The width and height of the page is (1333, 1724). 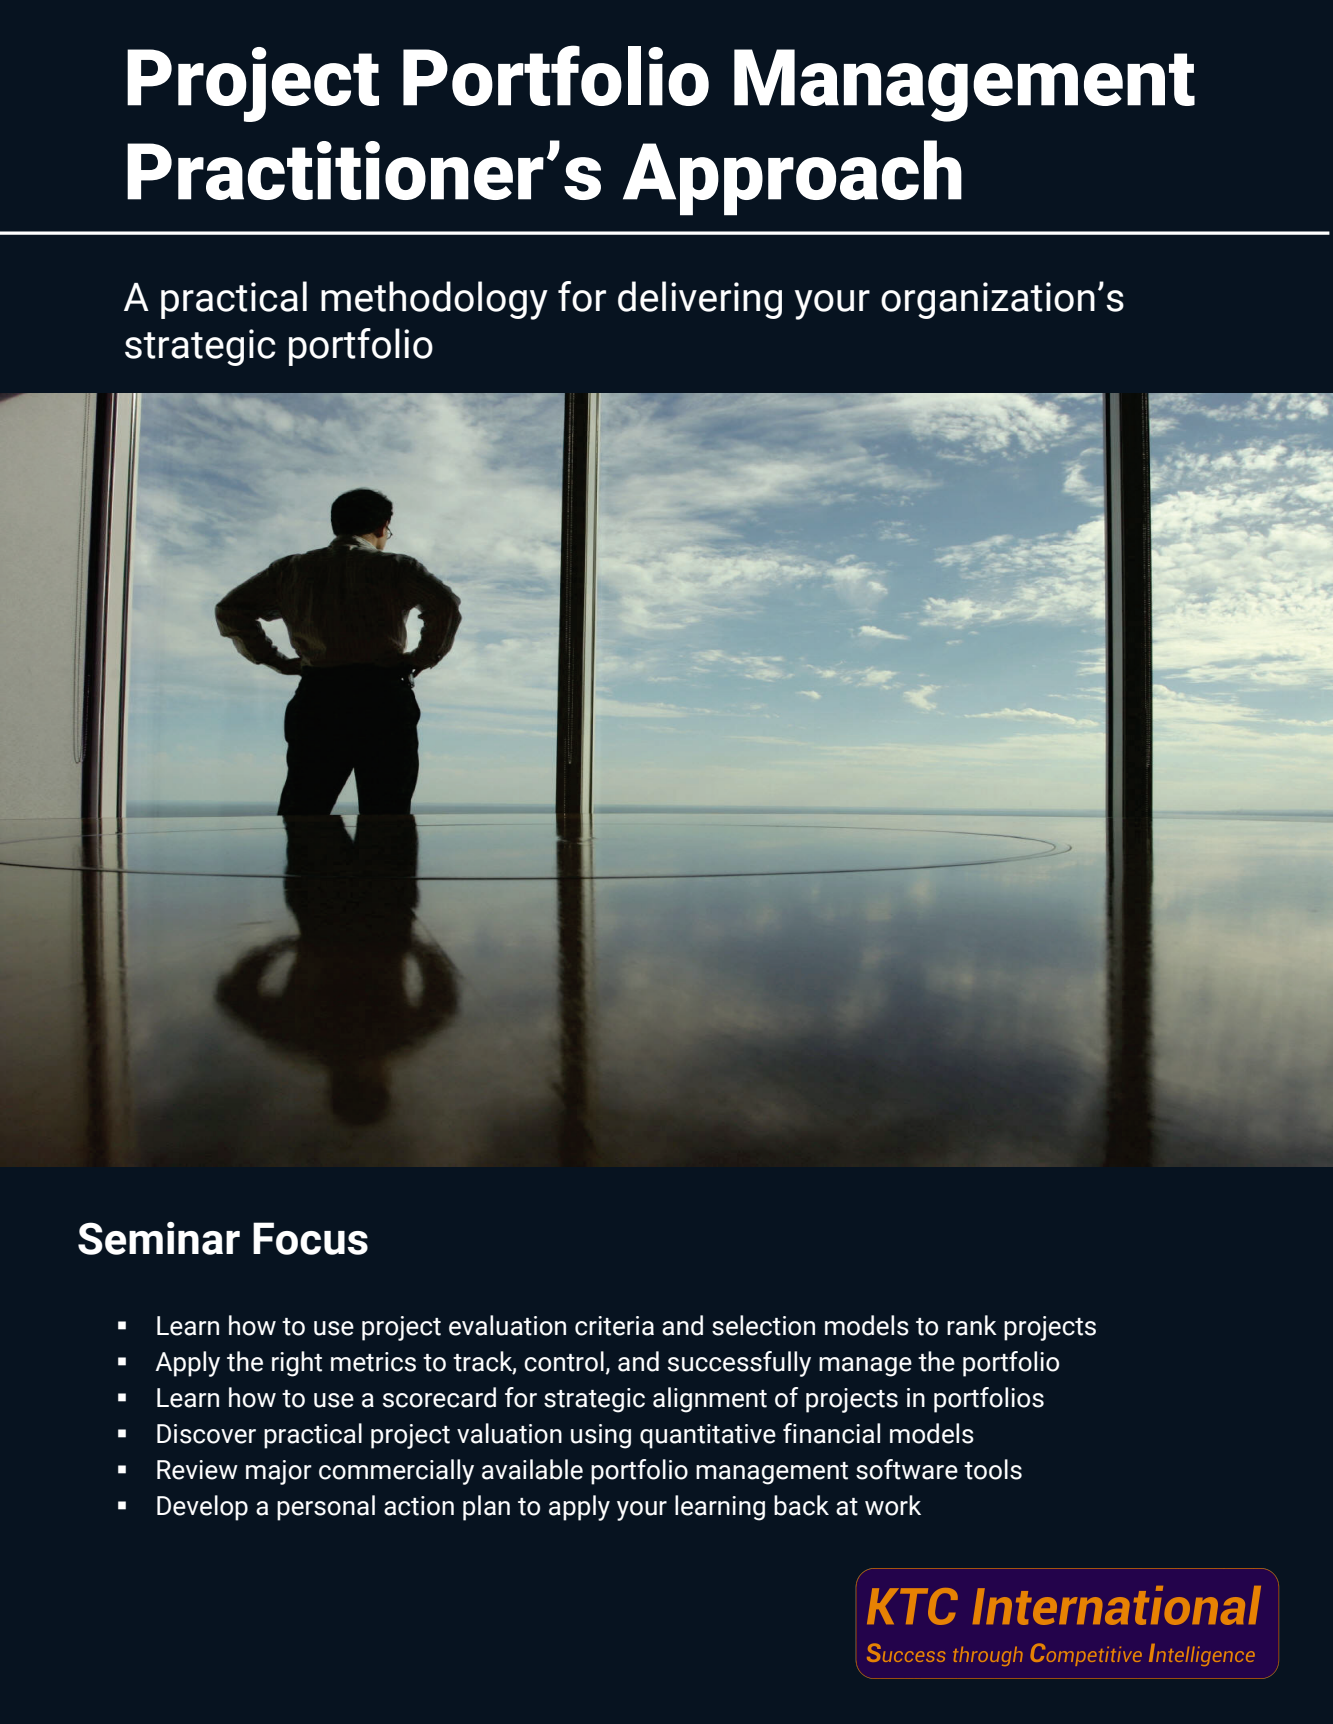 What do you see at coordinates (434, 300) in the page?
I see `methodology` at bounding box center [434, 300].
